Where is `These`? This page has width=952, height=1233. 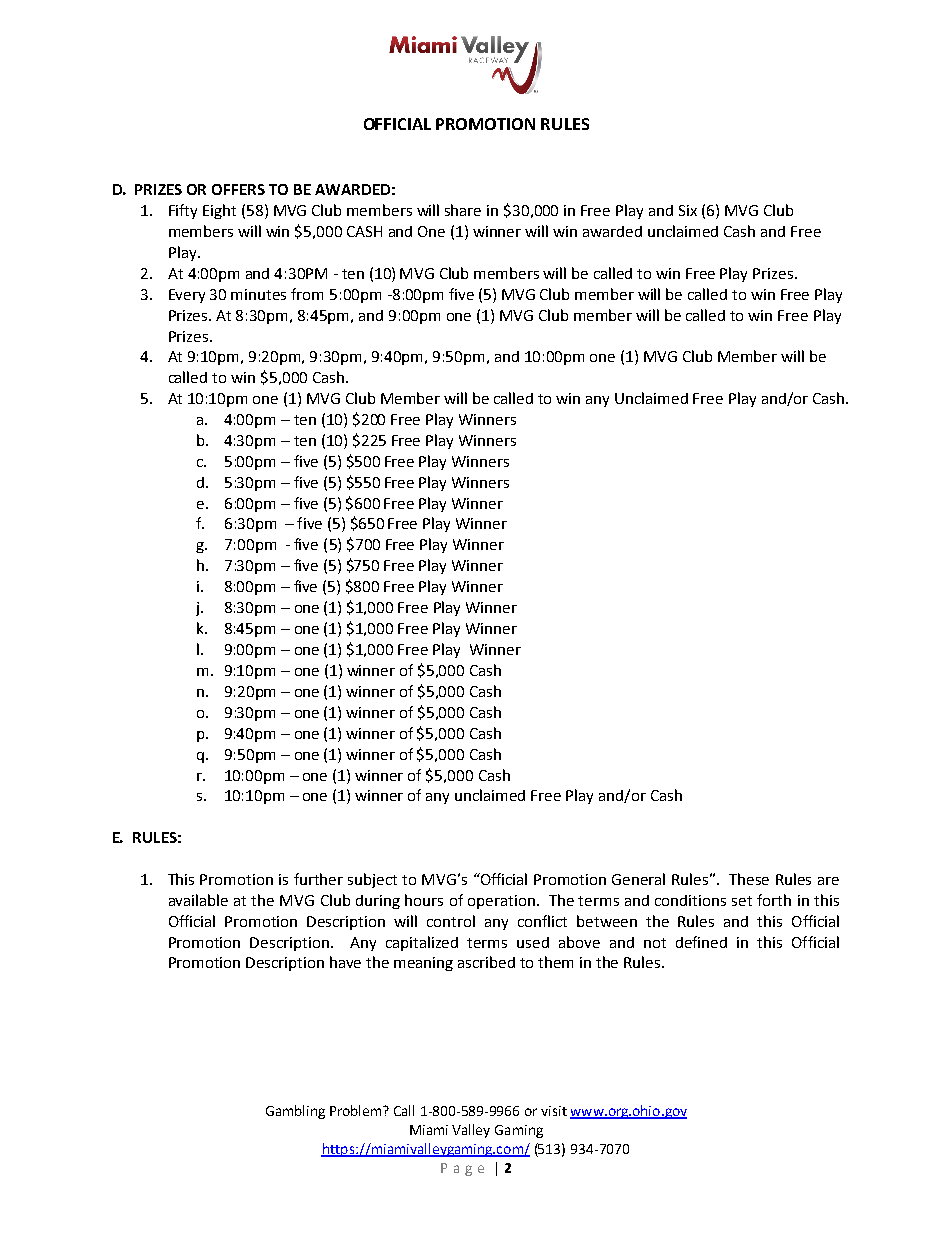
These is located at coordinates (749, 879).
